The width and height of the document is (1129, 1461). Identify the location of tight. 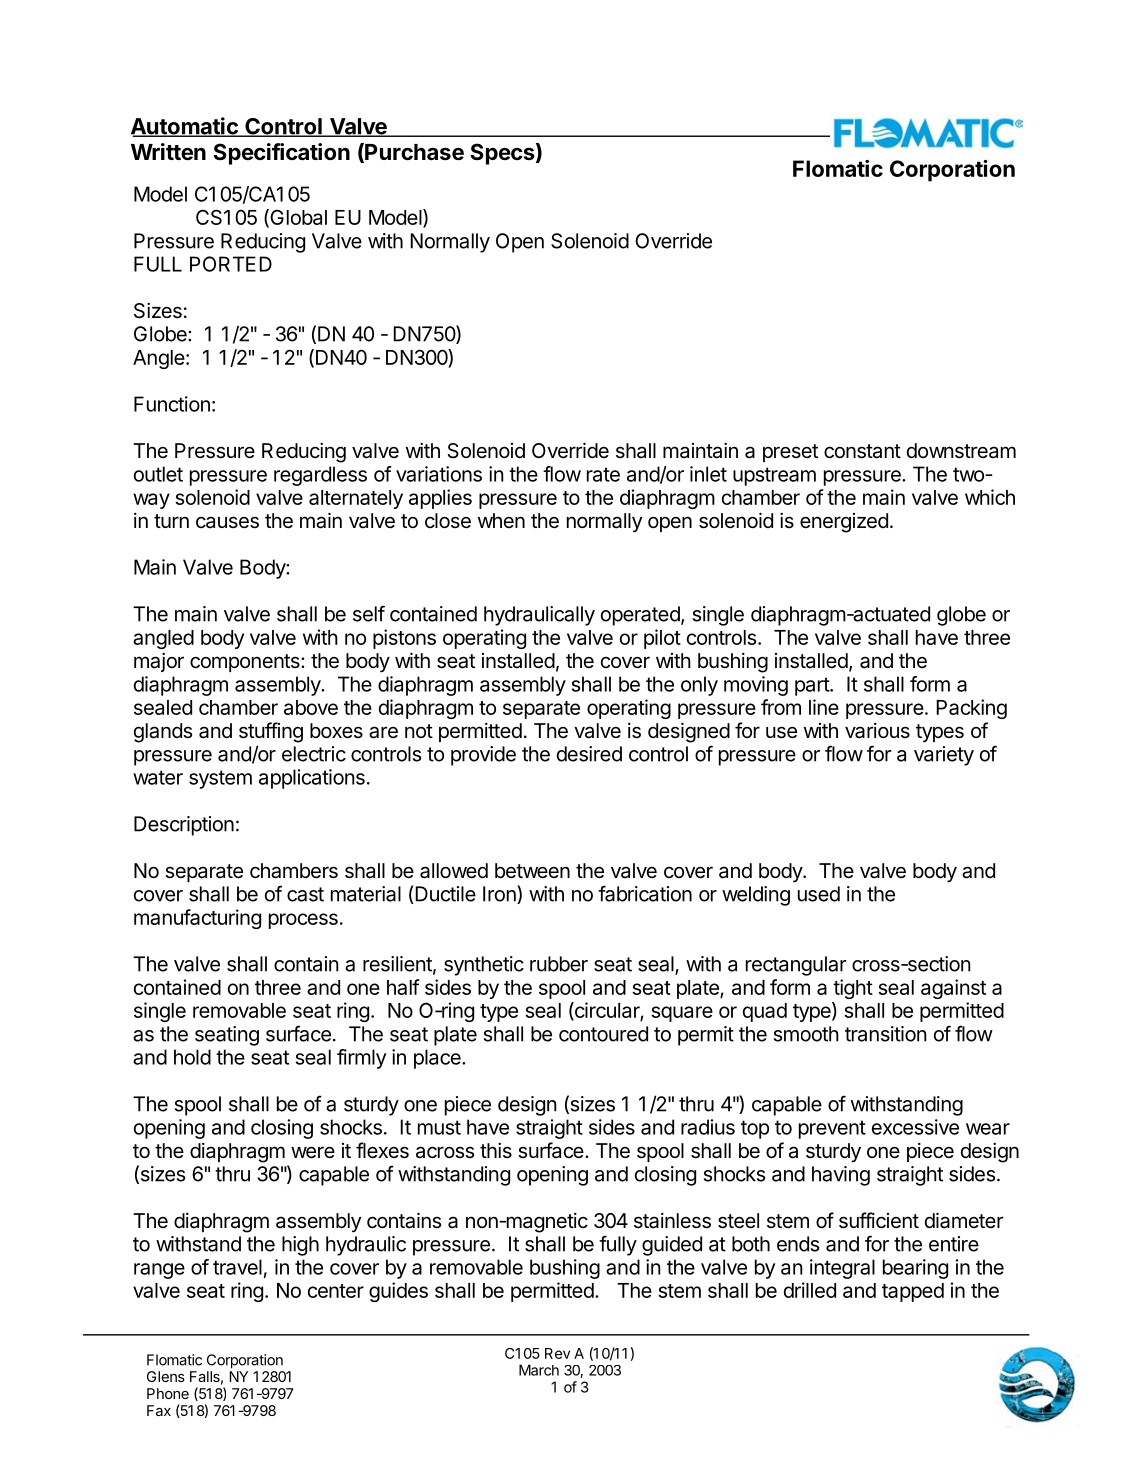
(853, 989).
